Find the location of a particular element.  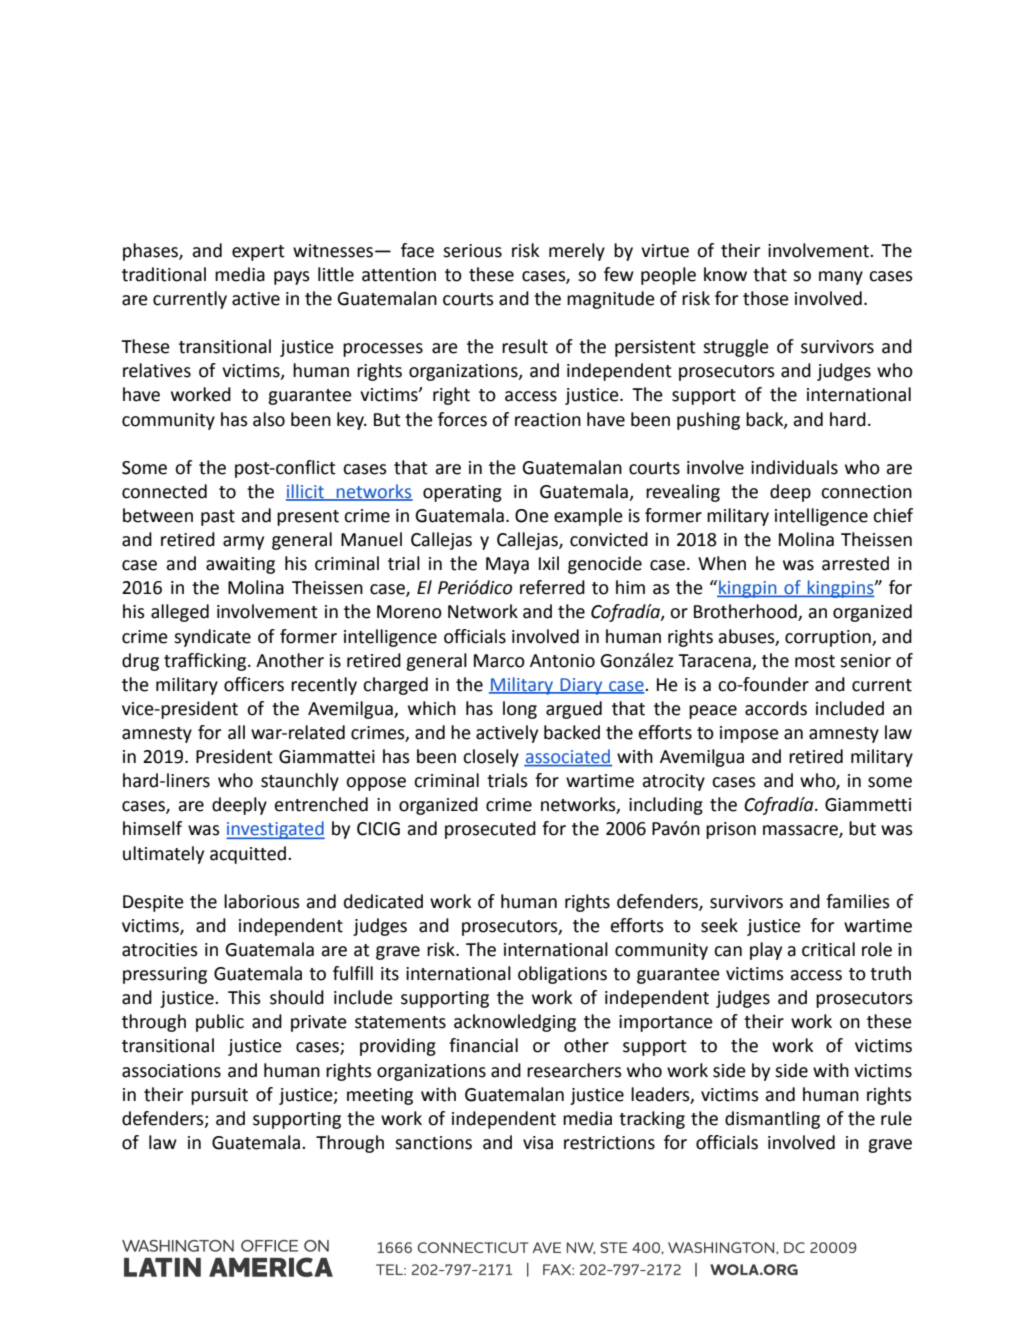

individuals is located at coordinates (794, 467).
